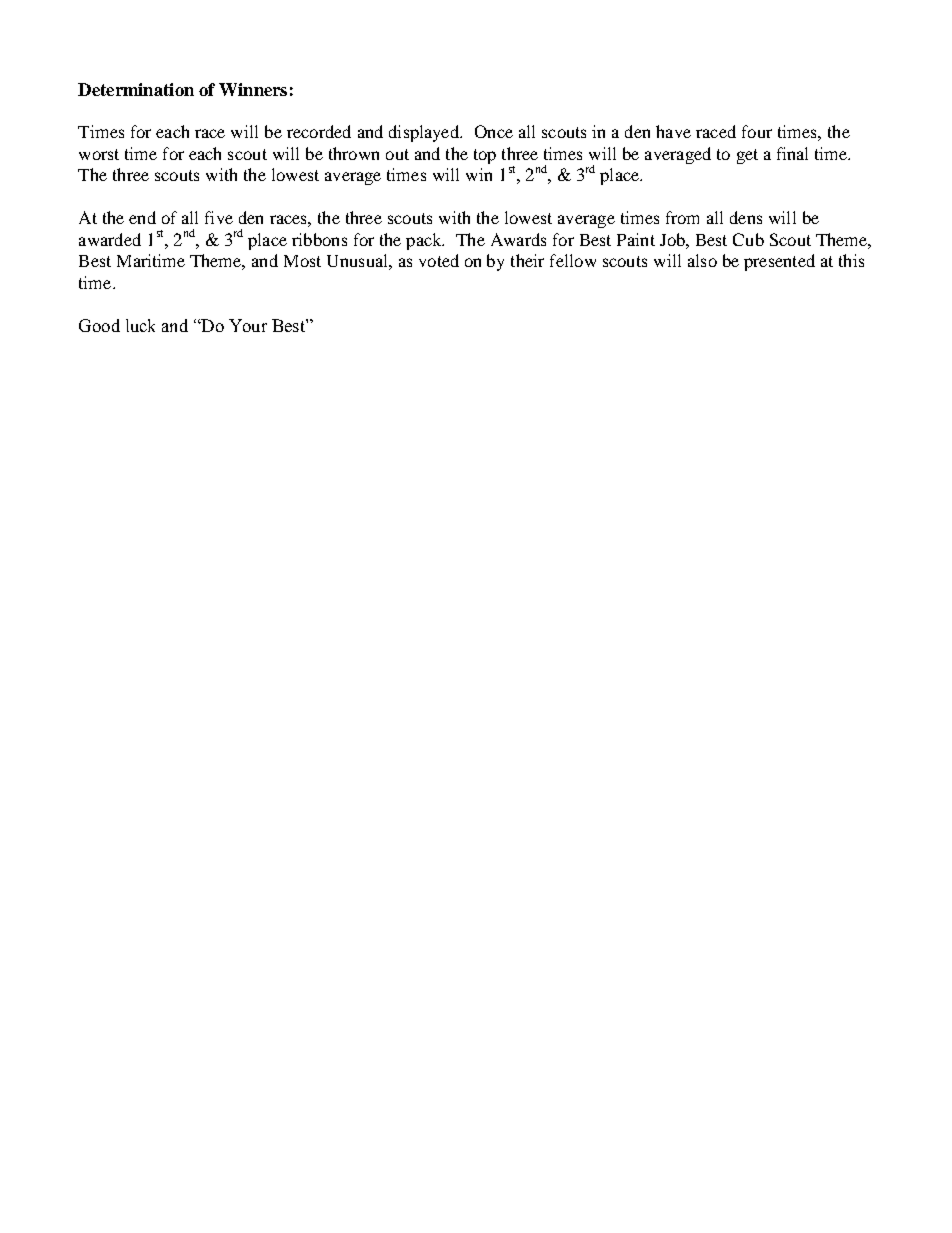 The width and height of the page is (952, 1233). Describe the element at coordinates (136, 89) in the page. I see `Determination` at that location.
